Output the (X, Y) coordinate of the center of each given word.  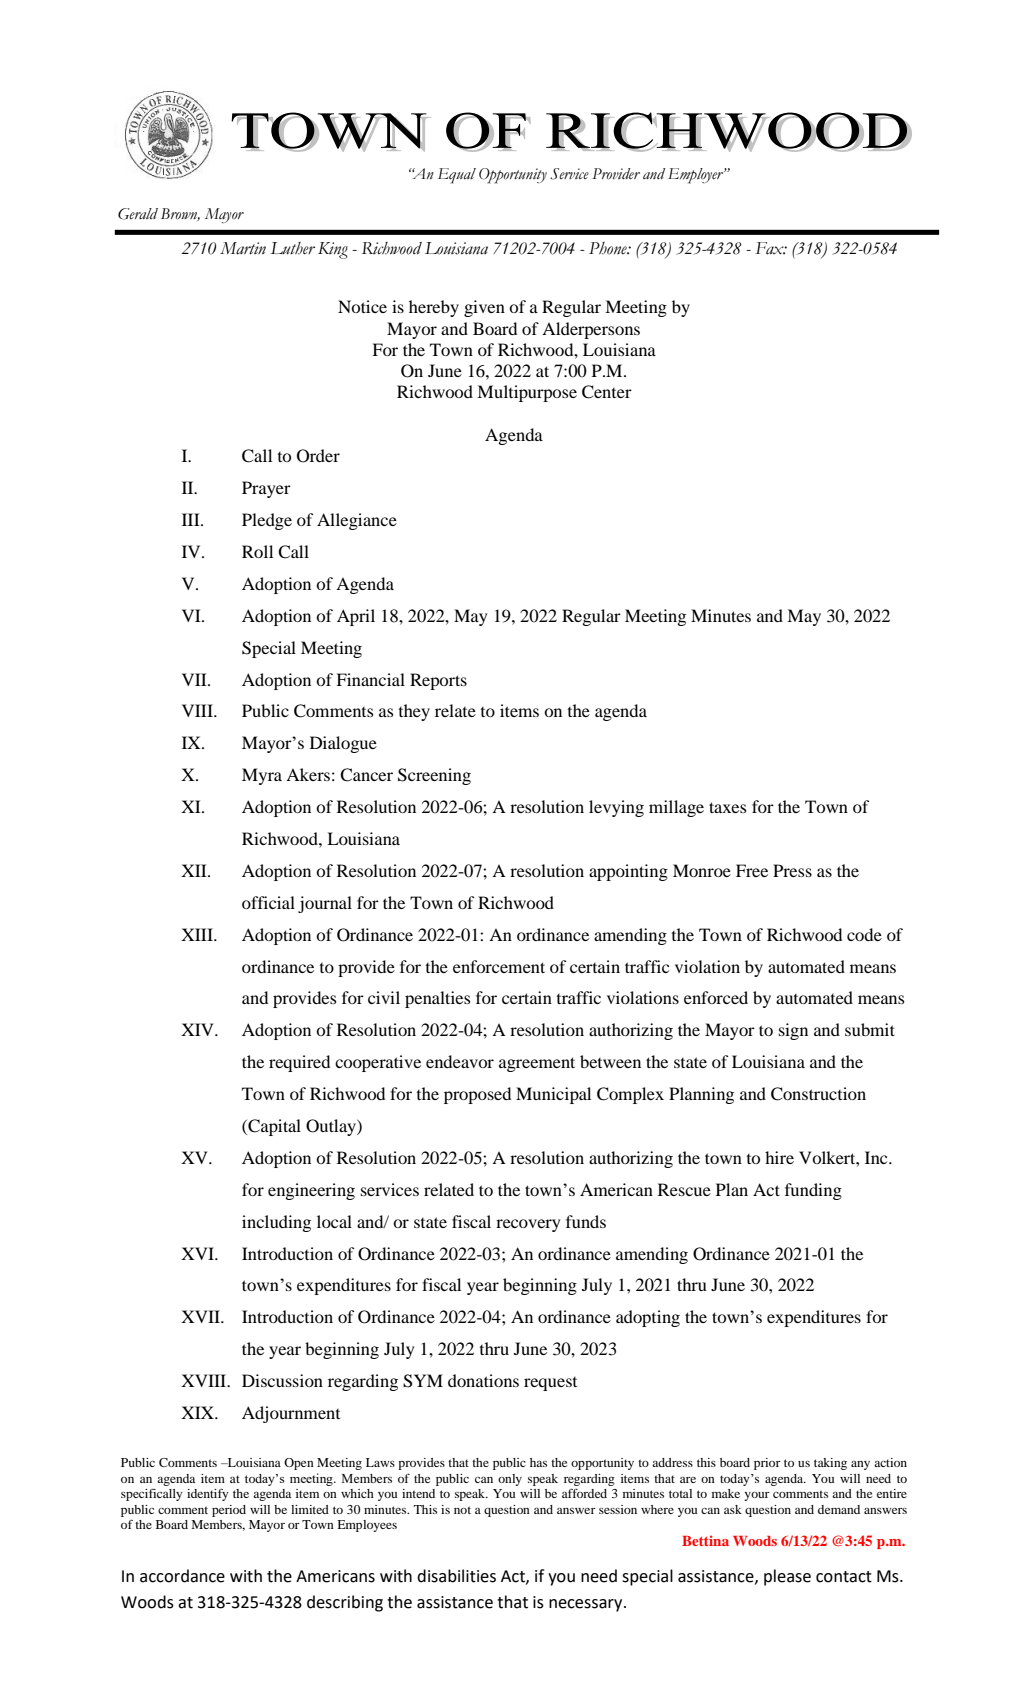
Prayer (266, 489)
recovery (528, 1225)
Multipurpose (527, 393)
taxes (727, 807)
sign (793, 1031)
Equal (457, 176)
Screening (434, 776)
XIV (198, 1029)
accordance (182, 1576)
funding (813, 1191)
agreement (537, 1064)
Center (607, 392)
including (276, 1223)
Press (792, 870)
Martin (243, 248)
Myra (262, 776)
